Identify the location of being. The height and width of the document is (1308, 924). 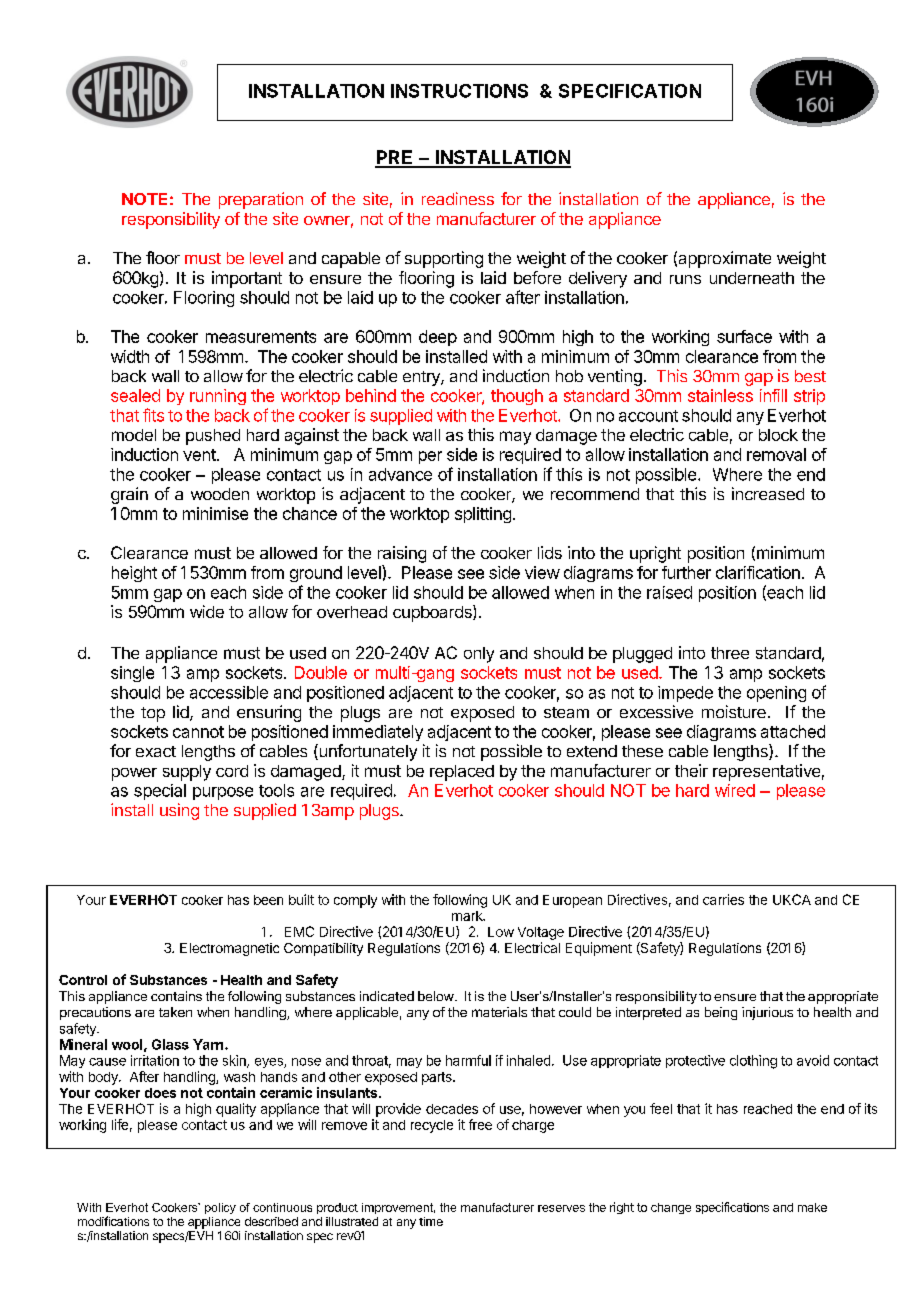
(721, 1013).
